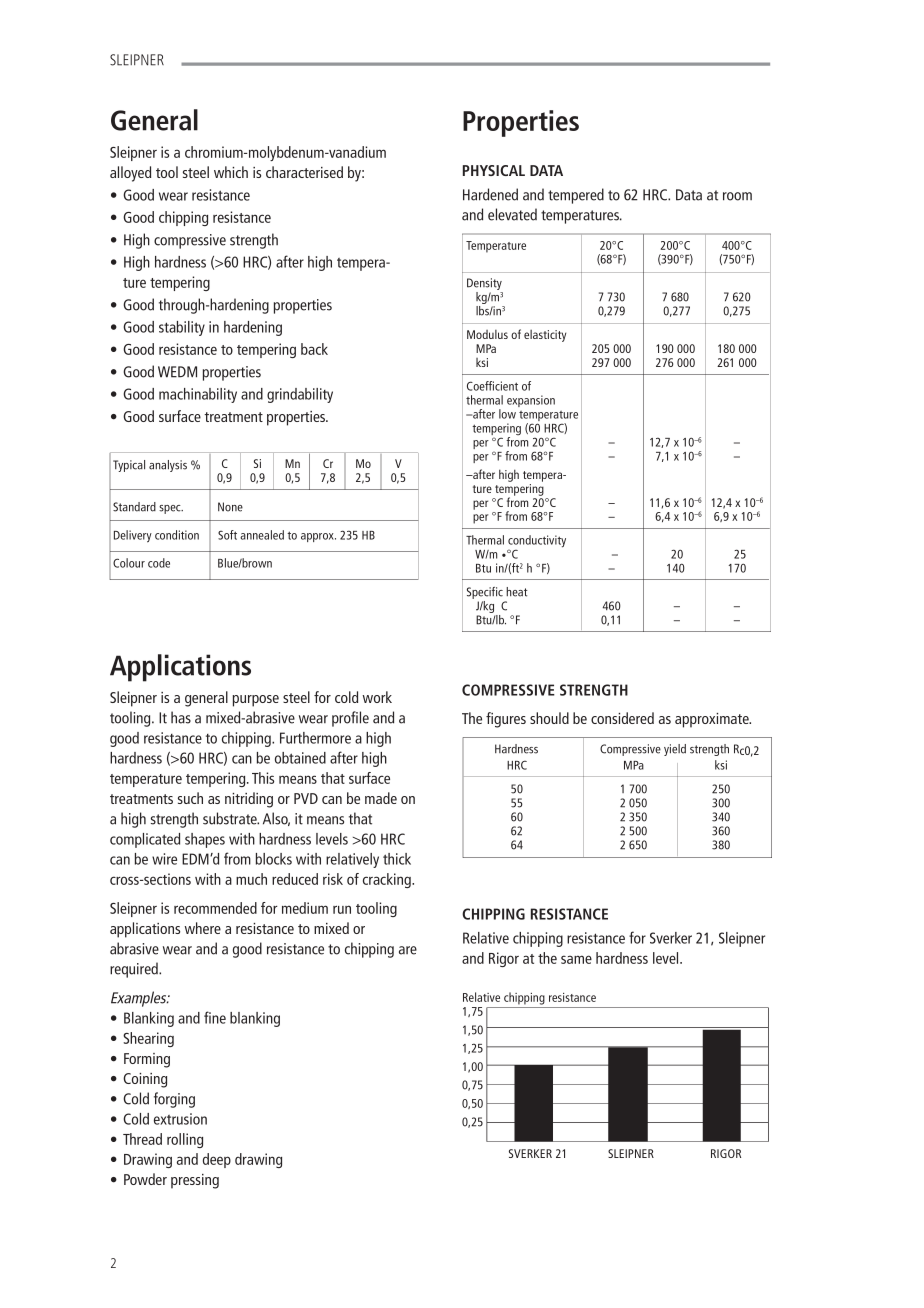  What do you see at coordinates (195, 1181) in the image?
I see `pressing` at bounding box center [195, 1181].
